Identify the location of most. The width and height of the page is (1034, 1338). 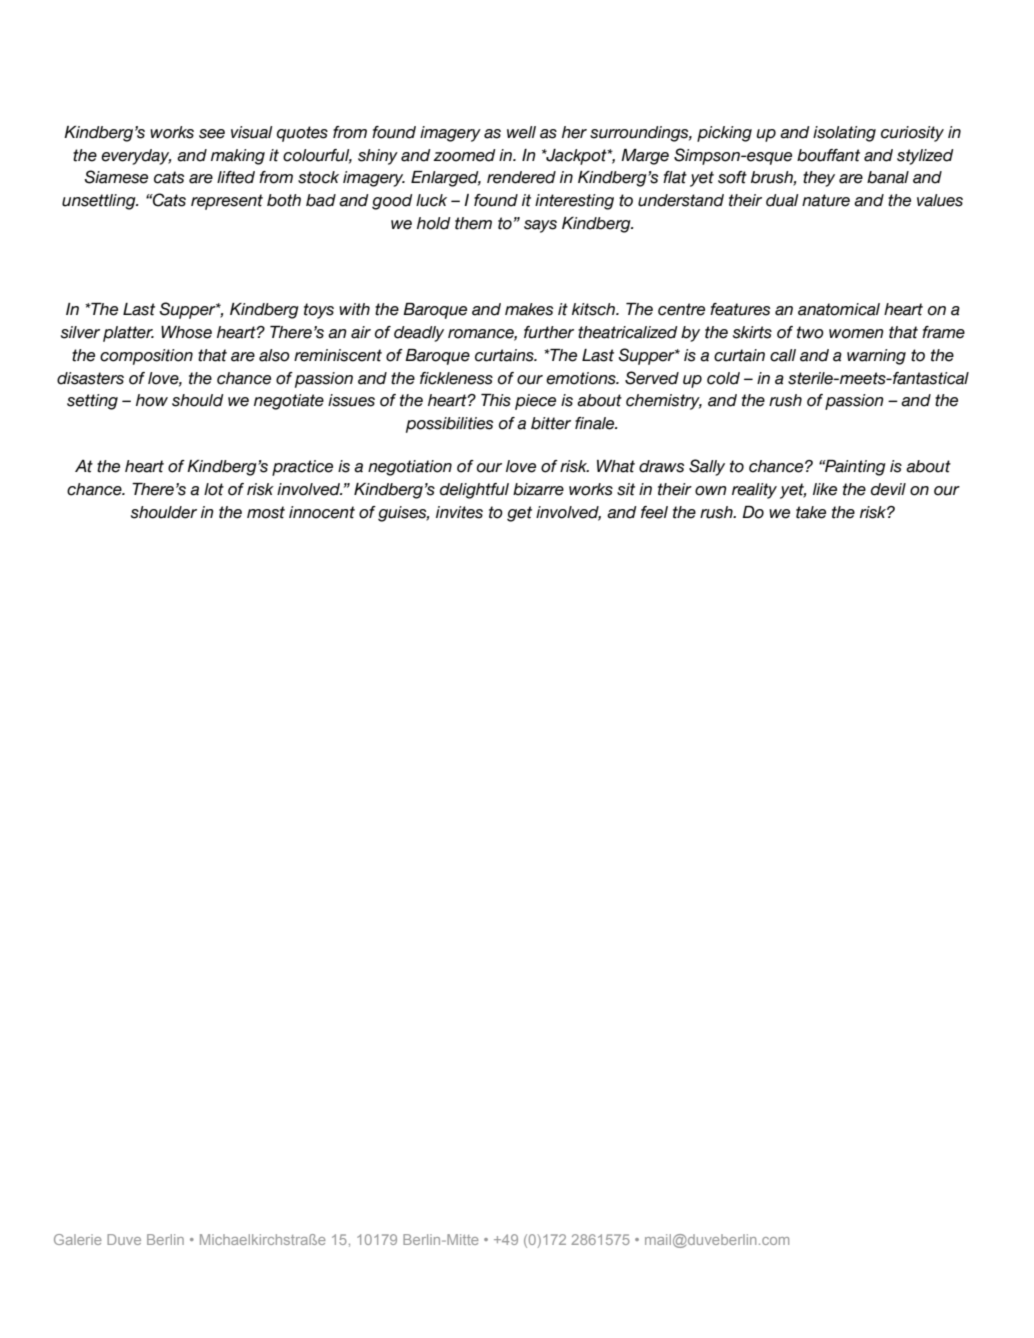
(266, 512).
